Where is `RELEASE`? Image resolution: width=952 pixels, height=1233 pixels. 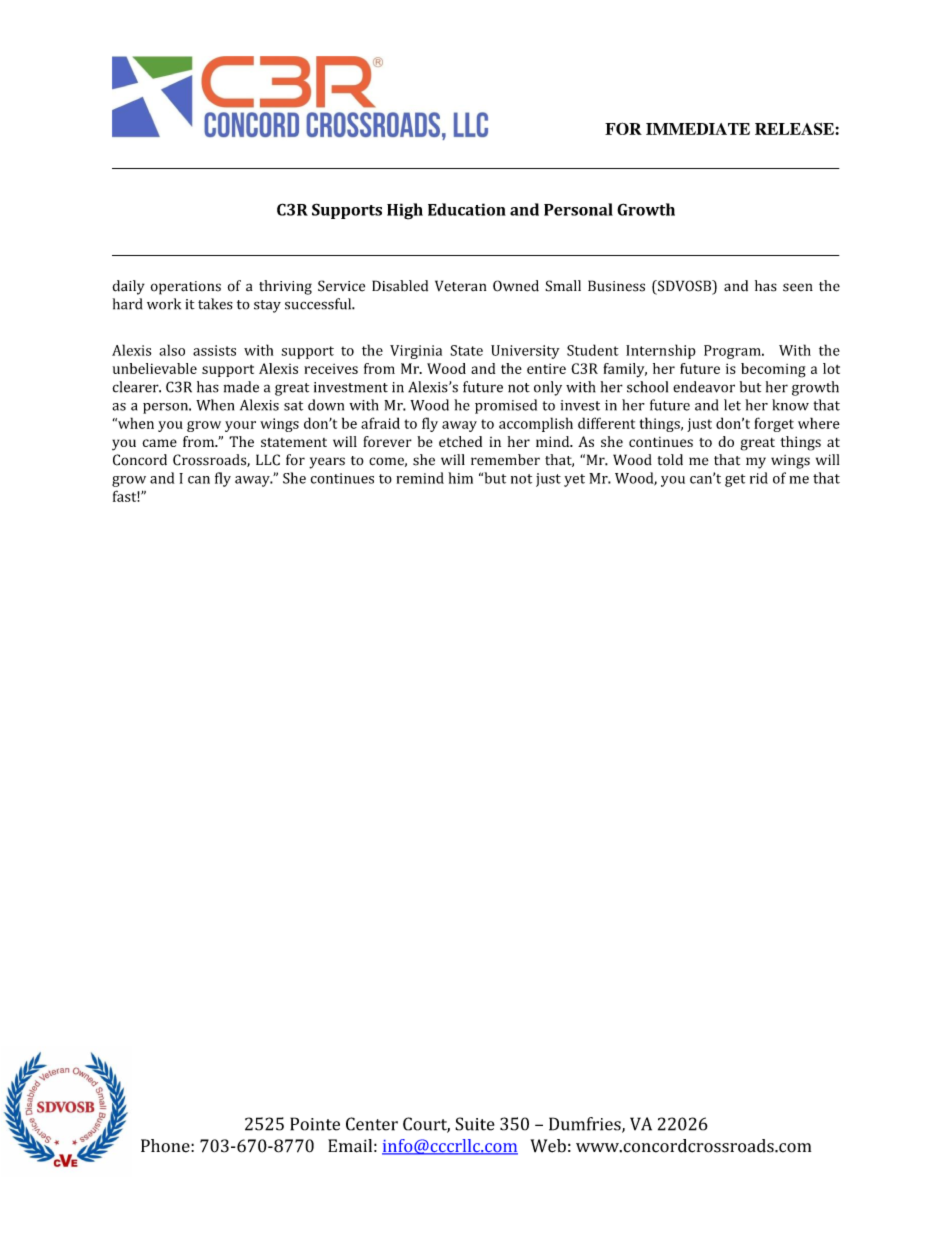
RELEASE is located at coordinates (795, 129).
